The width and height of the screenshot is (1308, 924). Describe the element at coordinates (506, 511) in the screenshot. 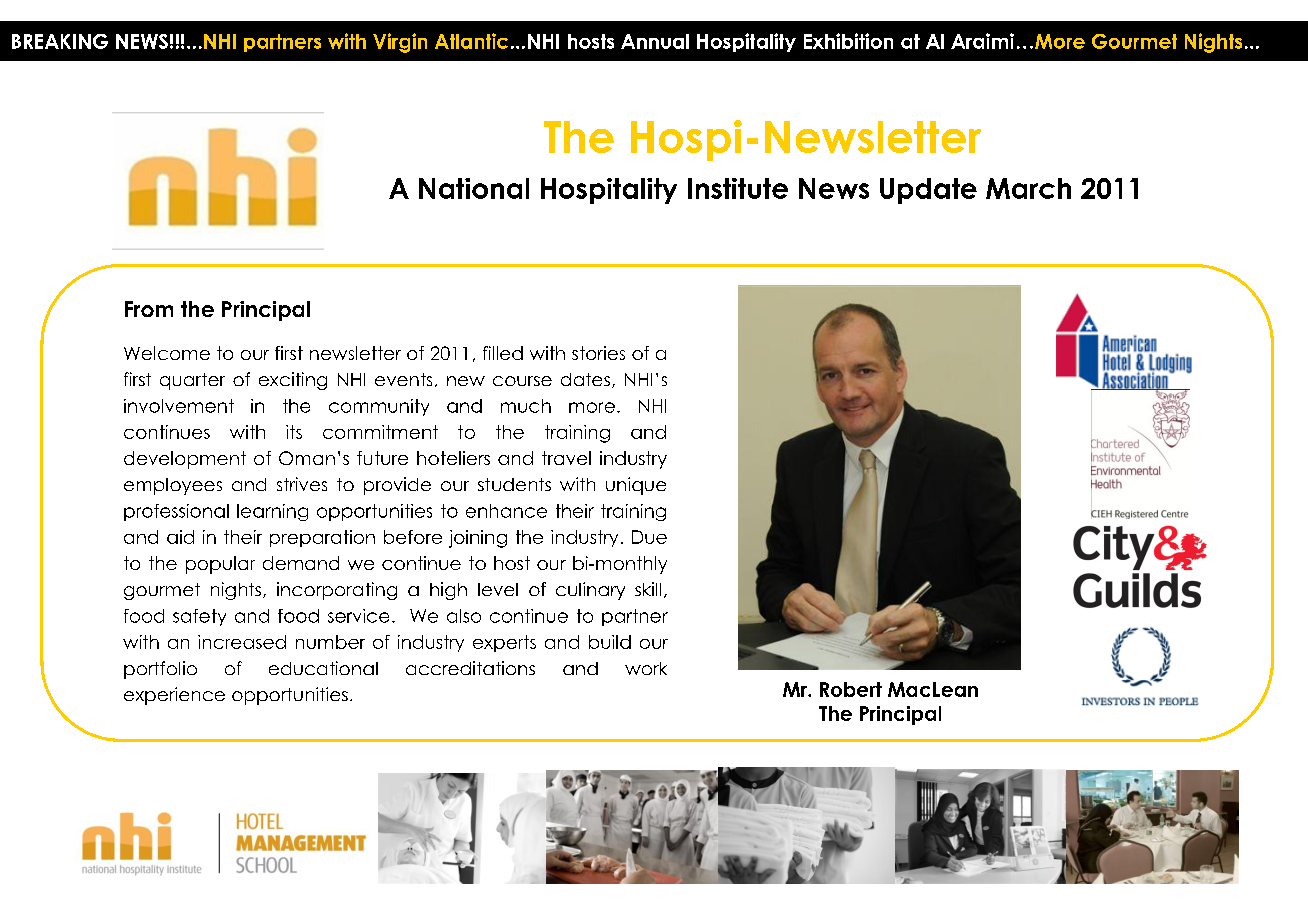

I see `enhance` at that location.
